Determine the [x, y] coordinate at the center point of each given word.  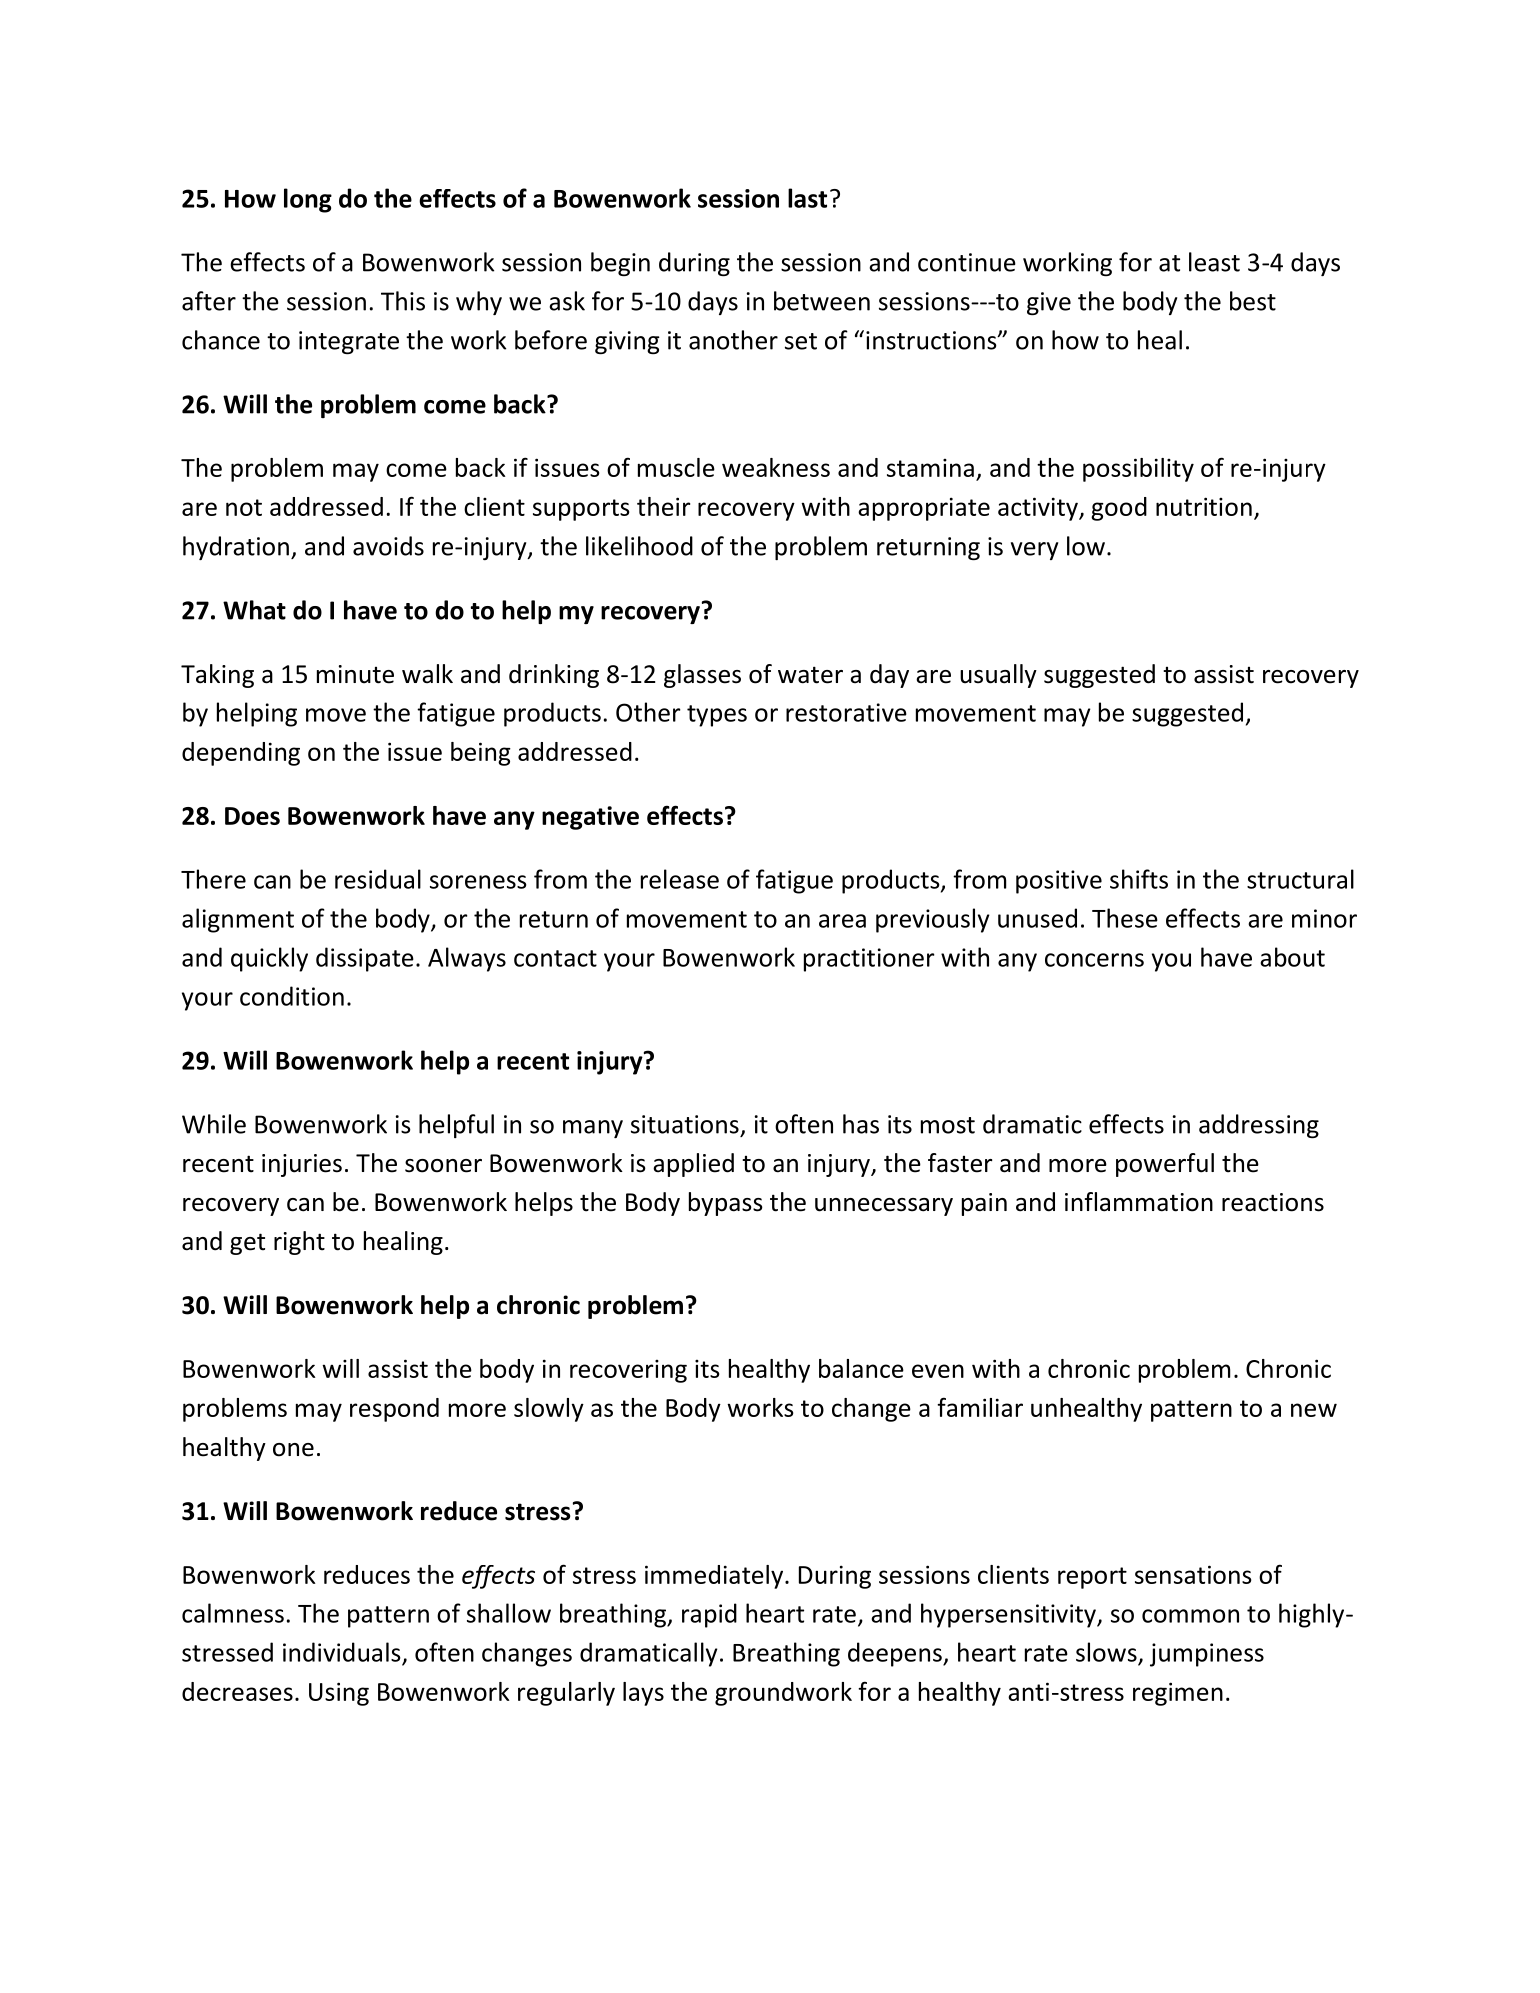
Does [252, 816]
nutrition [1204, 506]
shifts [1139, 879]
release [680, 879]
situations [685, 1124]
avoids [388, 546]
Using [339, 1694]
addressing [1259, 1126]
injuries [302, 1165]
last [807, 198]
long [308, 200]
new [1314, 1410]
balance [861, 1368]
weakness [776, 467]
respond [394, 1410]
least [1214, 262]
